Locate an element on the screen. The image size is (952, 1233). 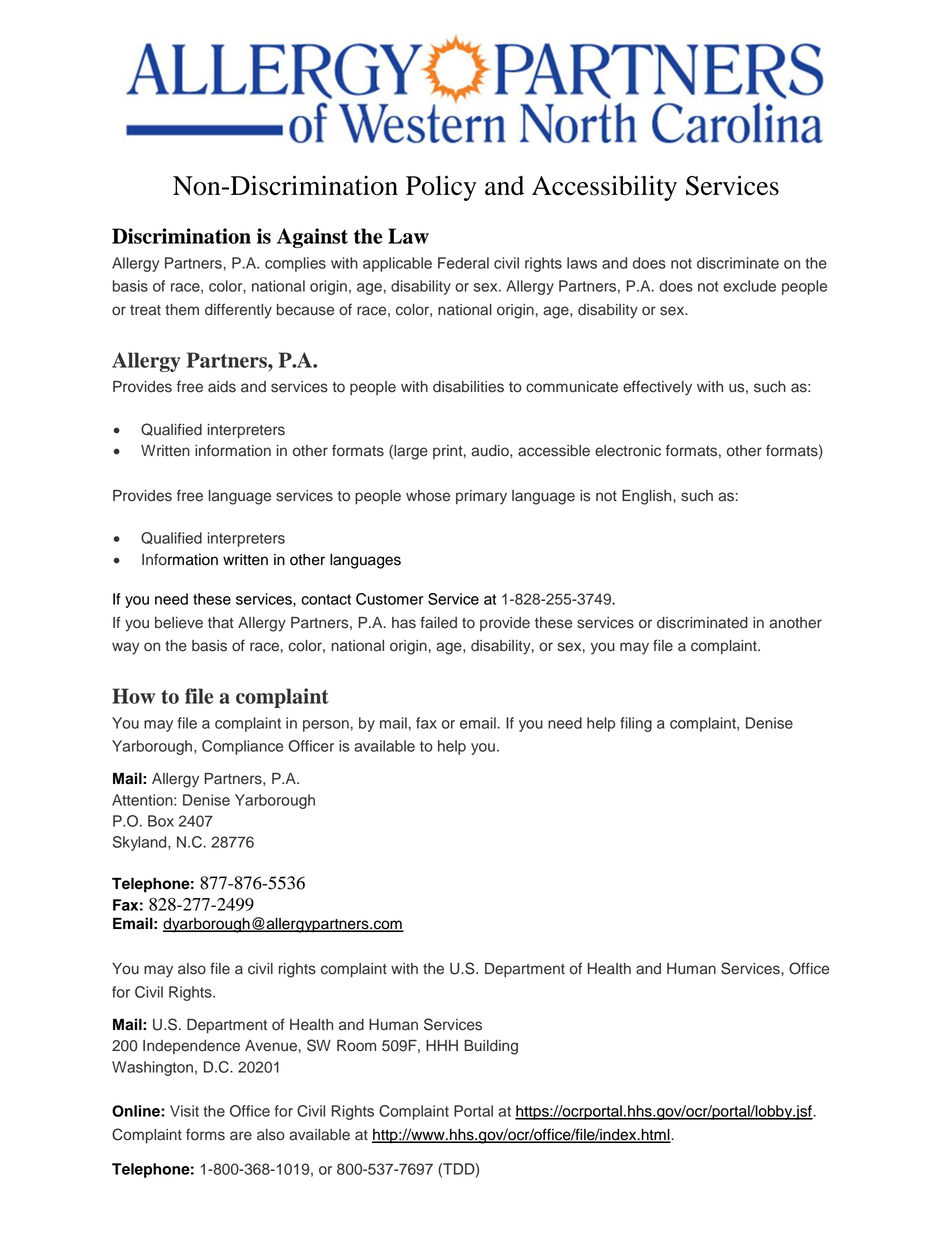
Building is located at coordinates (491, 1047).
